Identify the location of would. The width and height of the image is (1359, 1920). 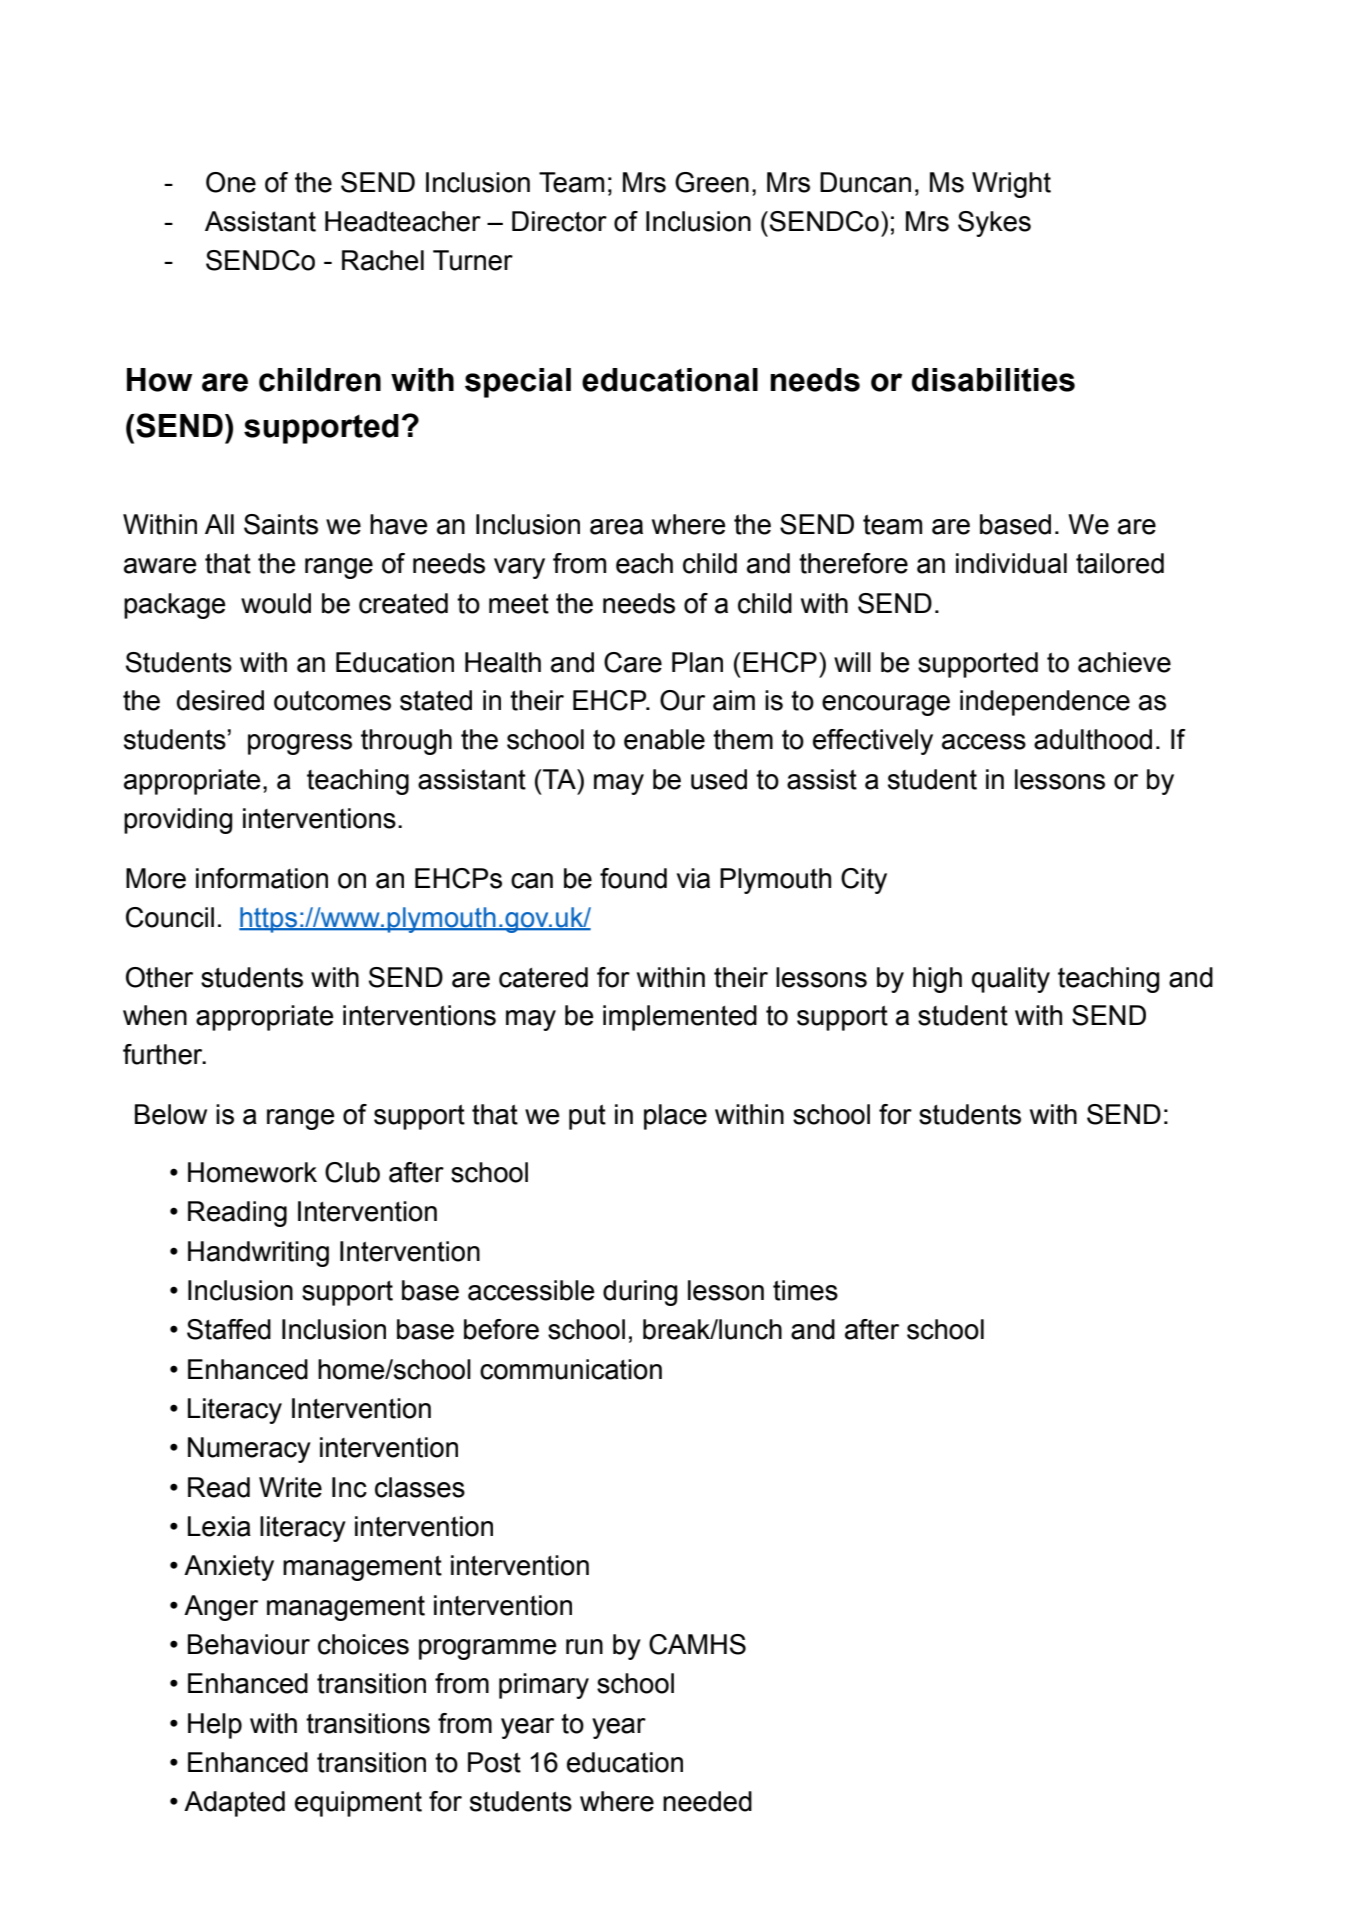
(276, 603).
